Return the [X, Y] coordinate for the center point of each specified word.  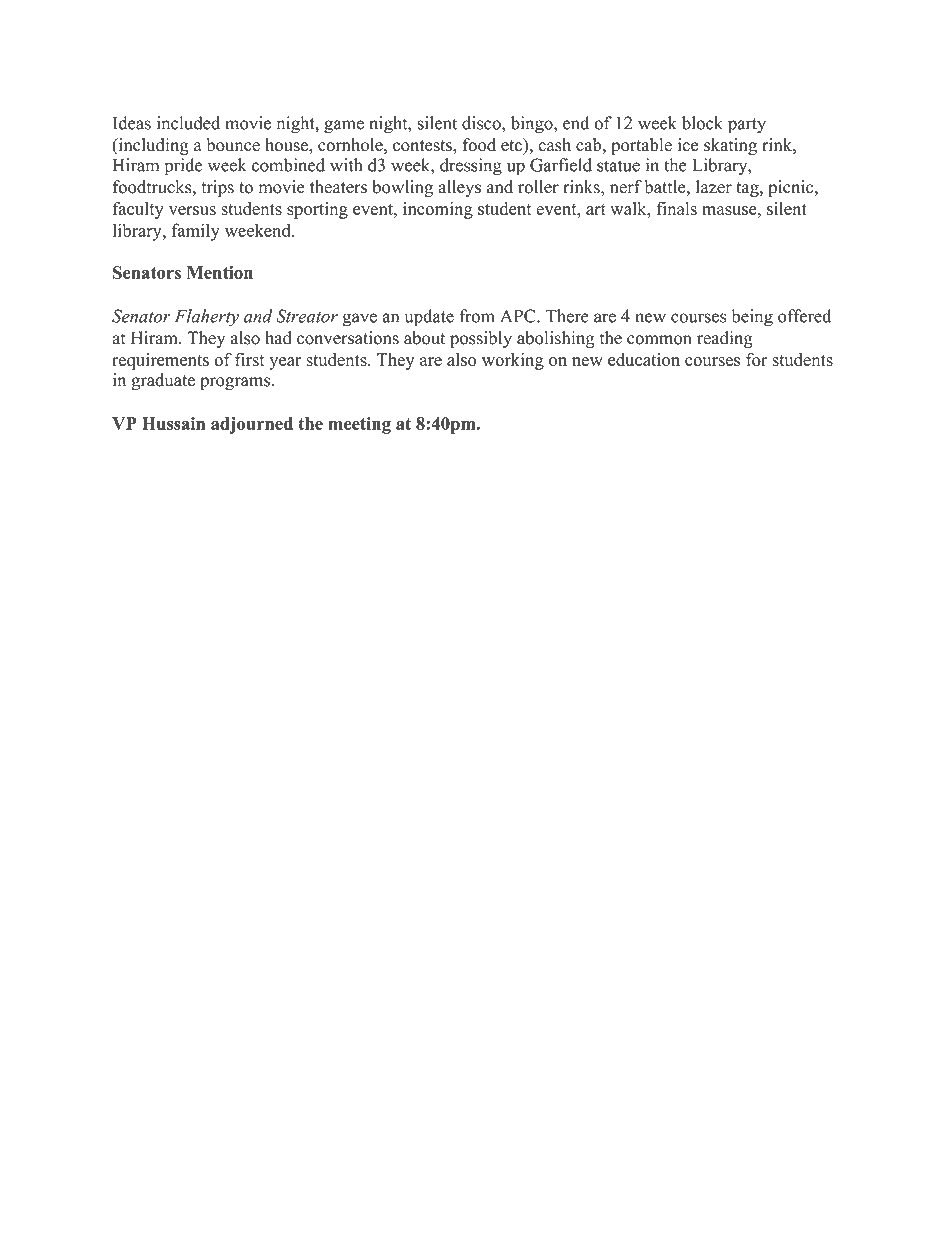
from [477, 316]
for [757, 360]
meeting [359, 425]
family [196, 232]
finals [676, 208]
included [188, 123]
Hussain [173, 423]
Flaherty [207, 318]
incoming [438, 210]
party [747, 126]
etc [512, 145]
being [752, 318]
